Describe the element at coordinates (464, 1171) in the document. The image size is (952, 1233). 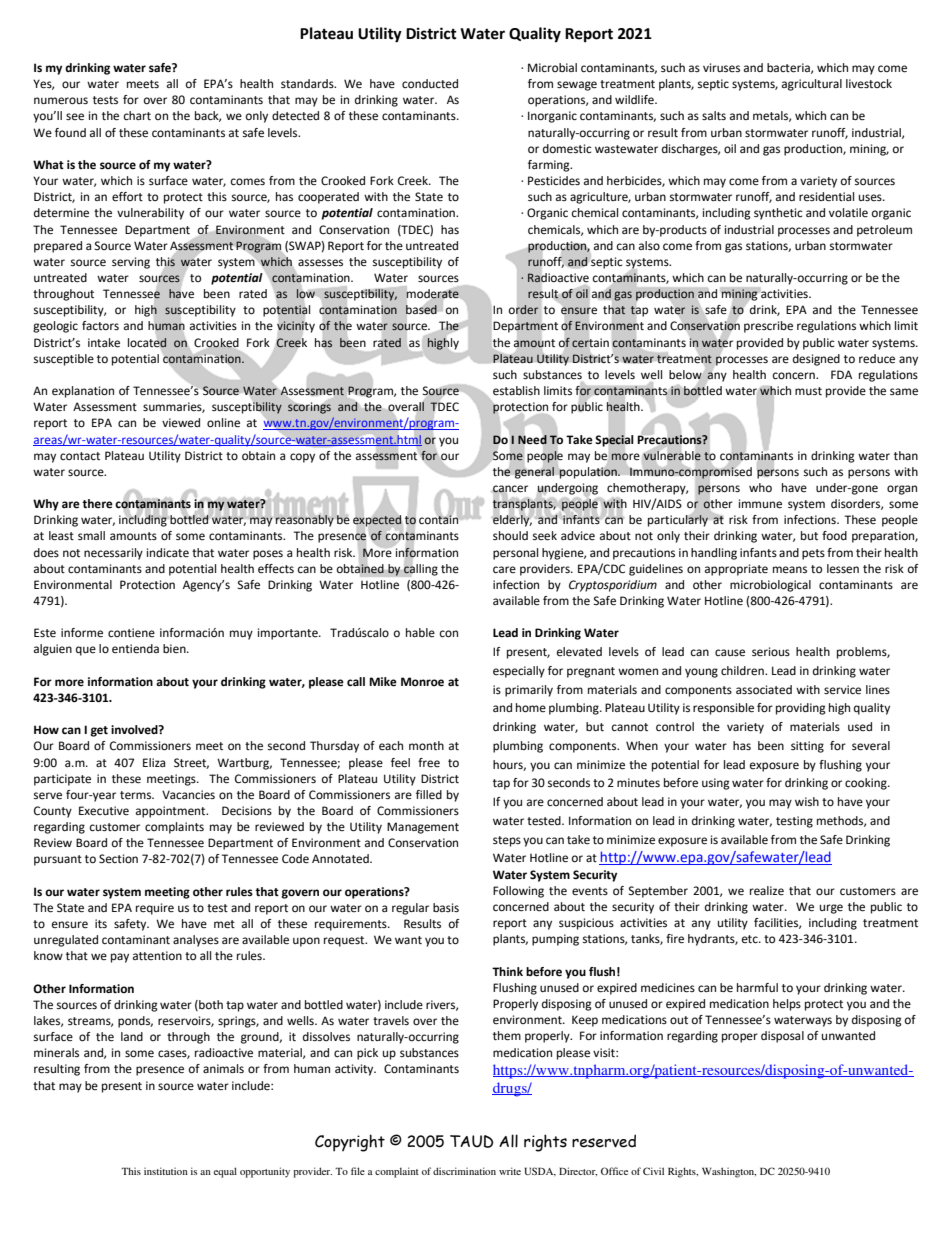
I see `discrimination` at that location.
